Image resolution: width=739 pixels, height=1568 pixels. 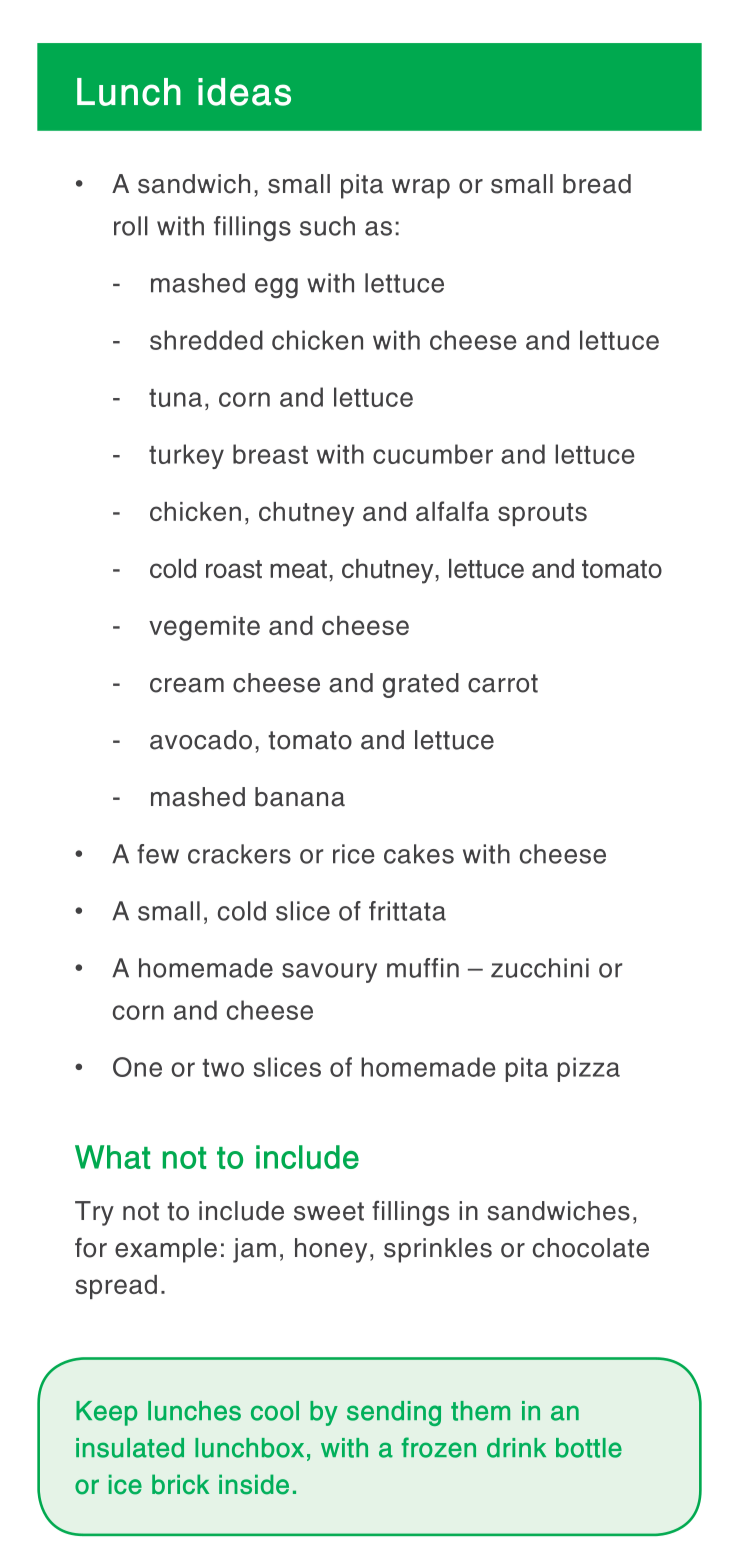 What do you see at coordinates (158, 854) in the screenshot?
I see `few` at bounding box center [158, 854].
